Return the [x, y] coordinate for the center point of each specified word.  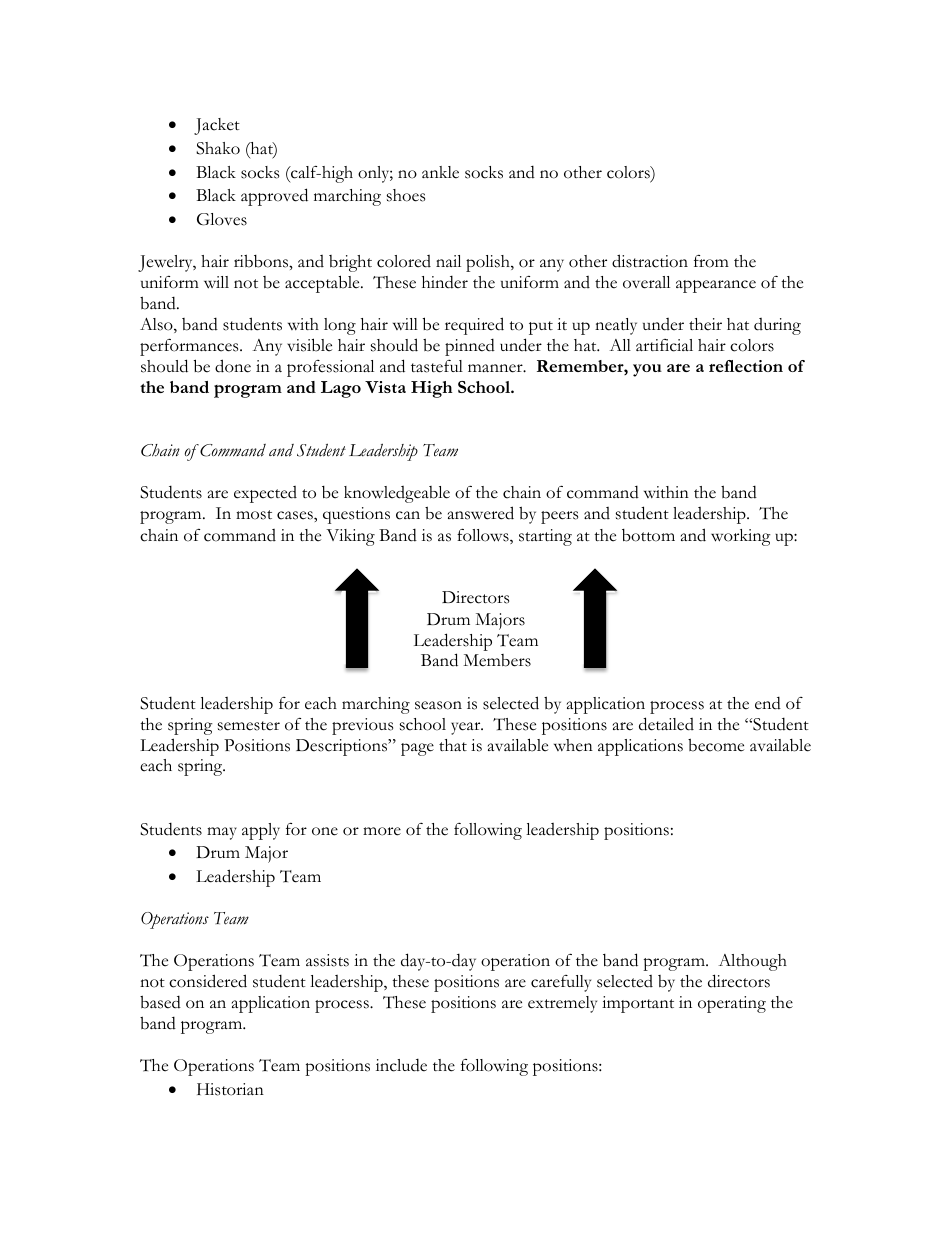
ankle [440, 172]
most [254, 515]
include [401, 1065]
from [711, 261]
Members [497, 660]
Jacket [217, 126]
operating [732, 1004]
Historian [230, 1089]
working [741, 537]
